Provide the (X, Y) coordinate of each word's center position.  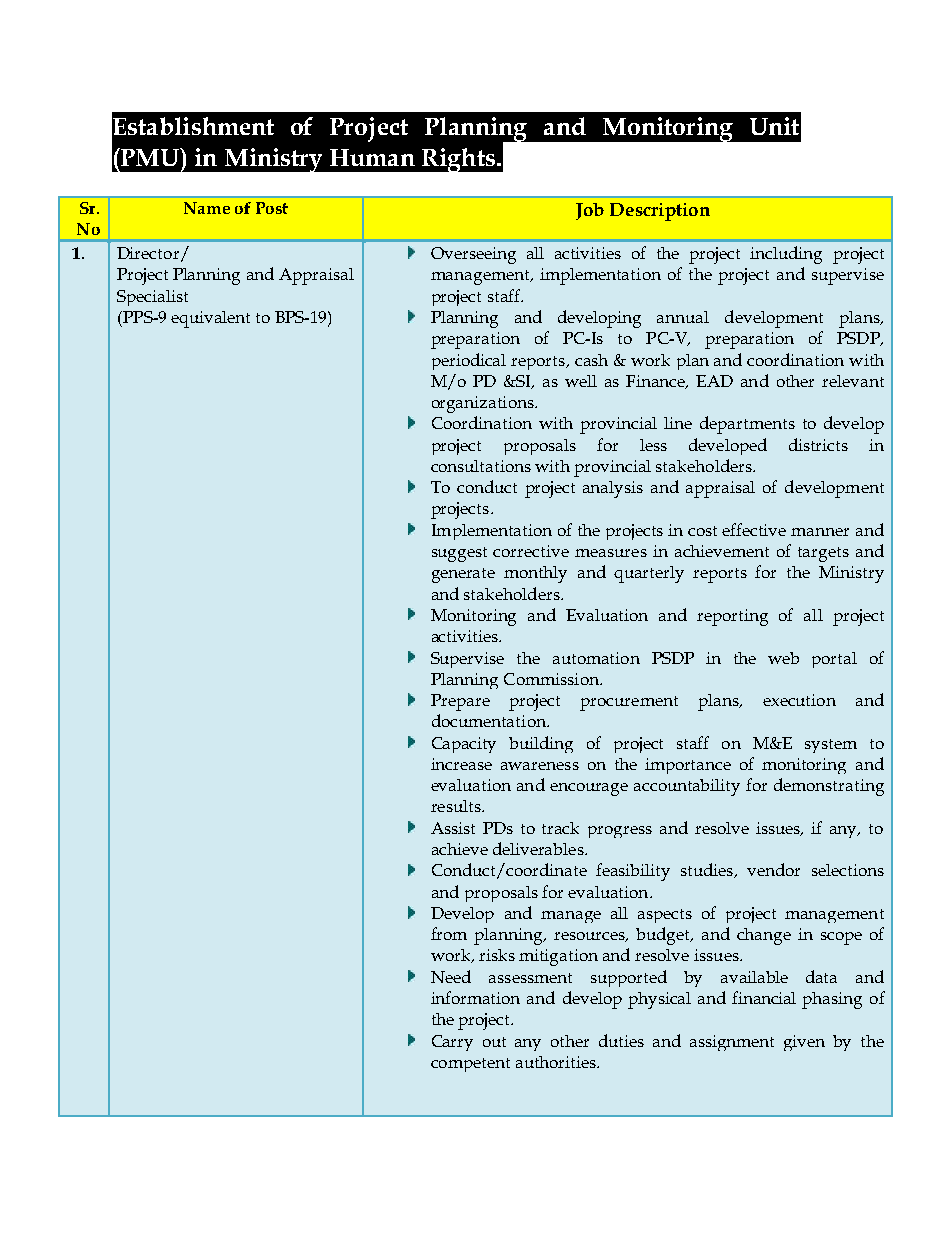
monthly (535, 574)
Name (207, 208)
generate (463, 575)
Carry (452, 1043)
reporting (732, 617)
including (786, 255)
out (494, 1042)
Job (590, 211)
